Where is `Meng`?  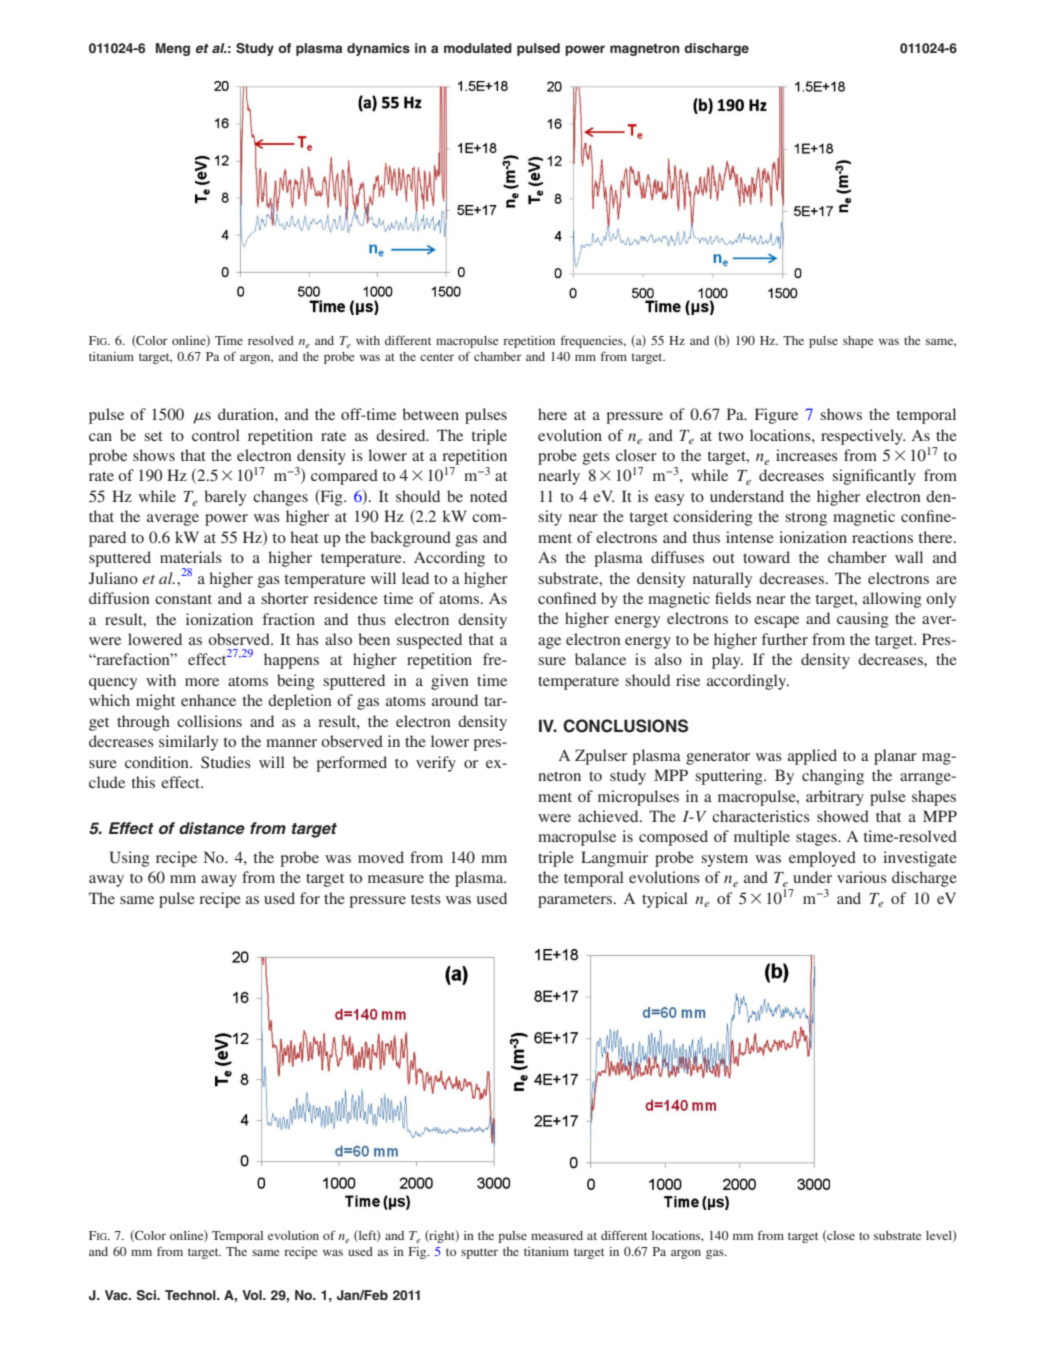 Meng is located at coordinates (173, 49).
